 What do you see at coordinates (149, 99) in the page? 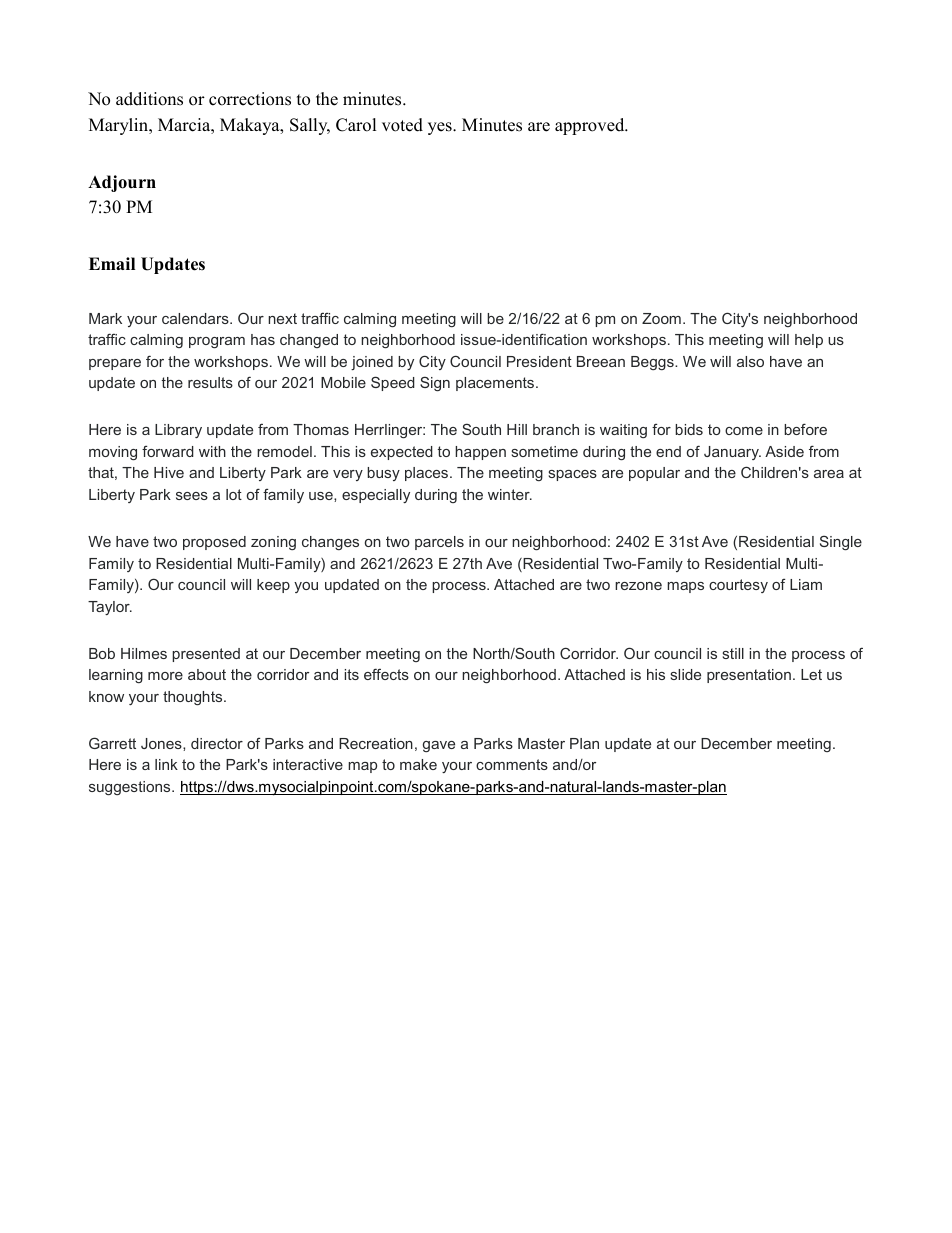
I see `additions` at bounding box center [149, 99].
